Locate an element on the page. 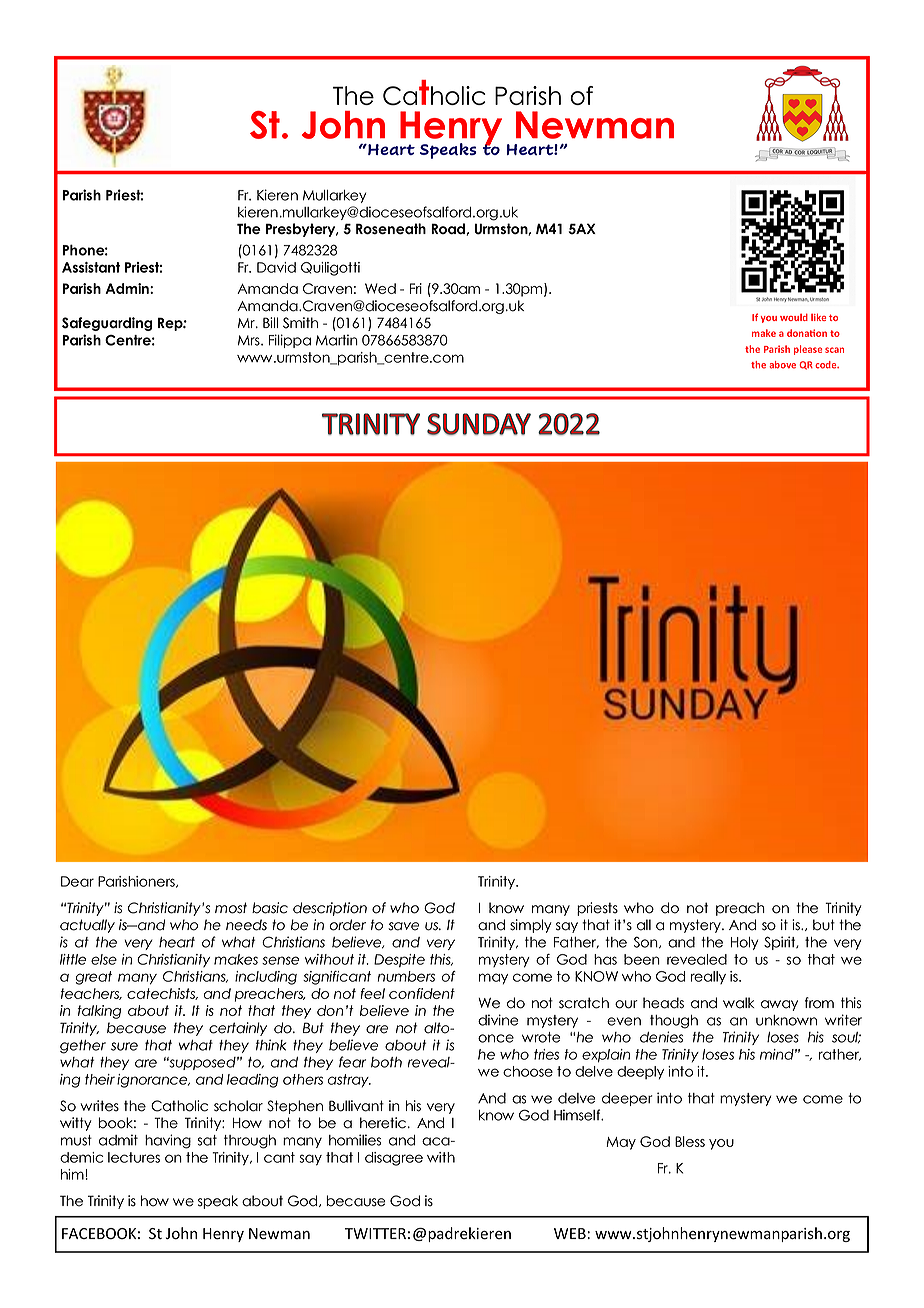  would is located at coordinates (794, 317).
